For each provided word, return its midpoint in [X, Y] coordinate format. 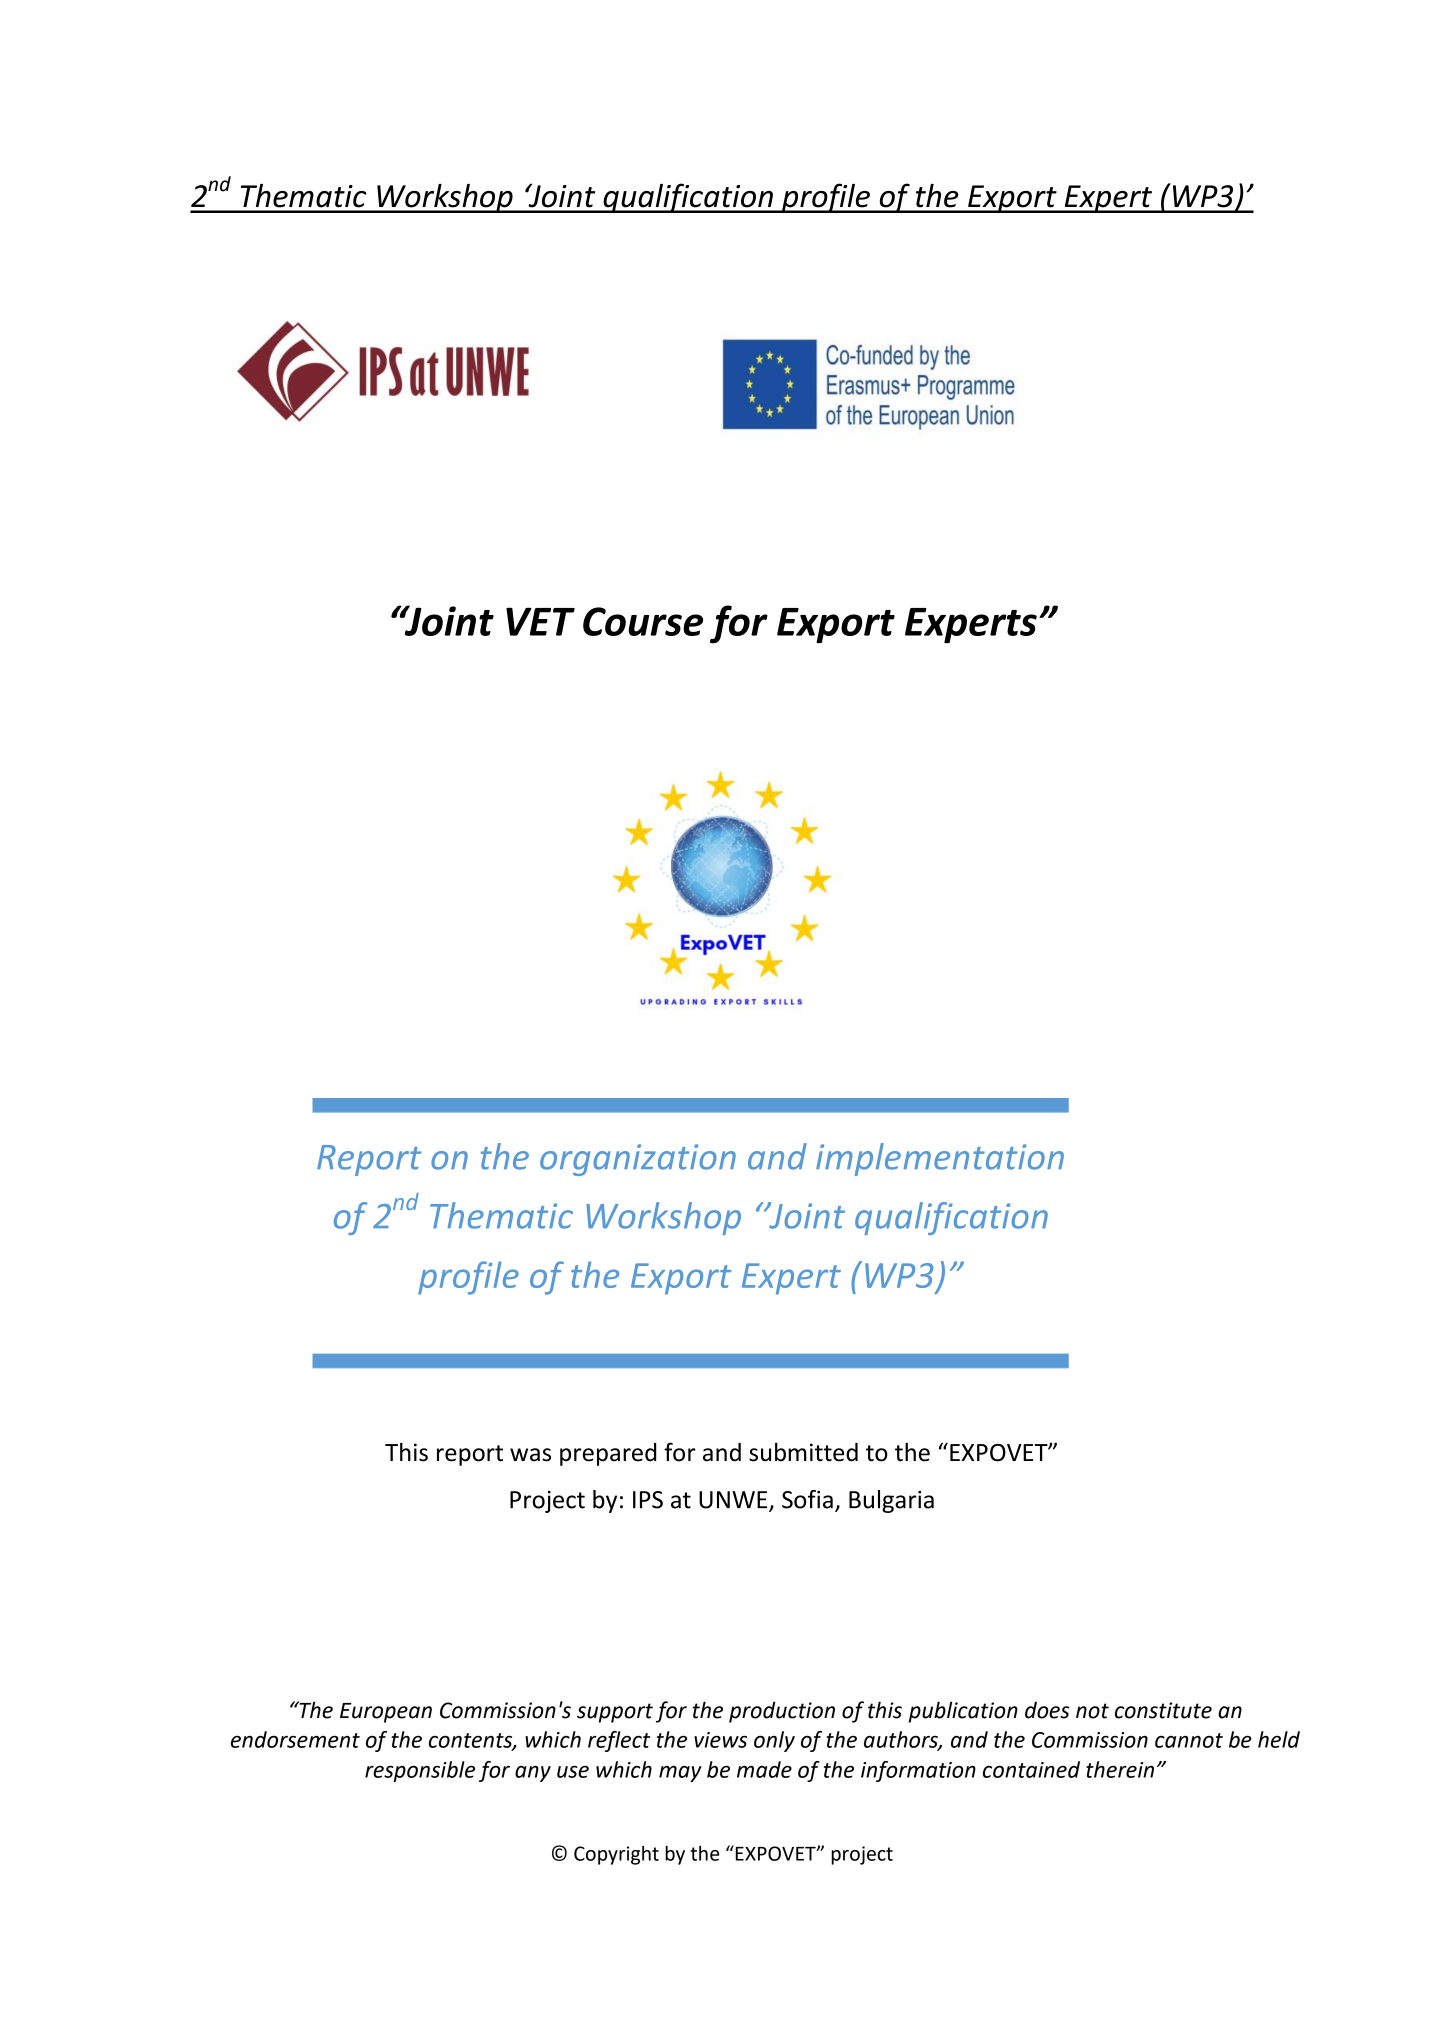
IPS [648, 1500]
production [782, 1712]
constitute [1163, 1710]
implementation [940, 1159]
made [764, 1769]
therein [1120, 1769]
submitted [803, 1452]
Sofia [807, 1499]
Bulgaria [891, 1501]
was [530, 1455]
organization [638, 1160]
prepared [608, 1454]
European [386, 1713]
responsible [420, 1771]
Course [643, 621]
